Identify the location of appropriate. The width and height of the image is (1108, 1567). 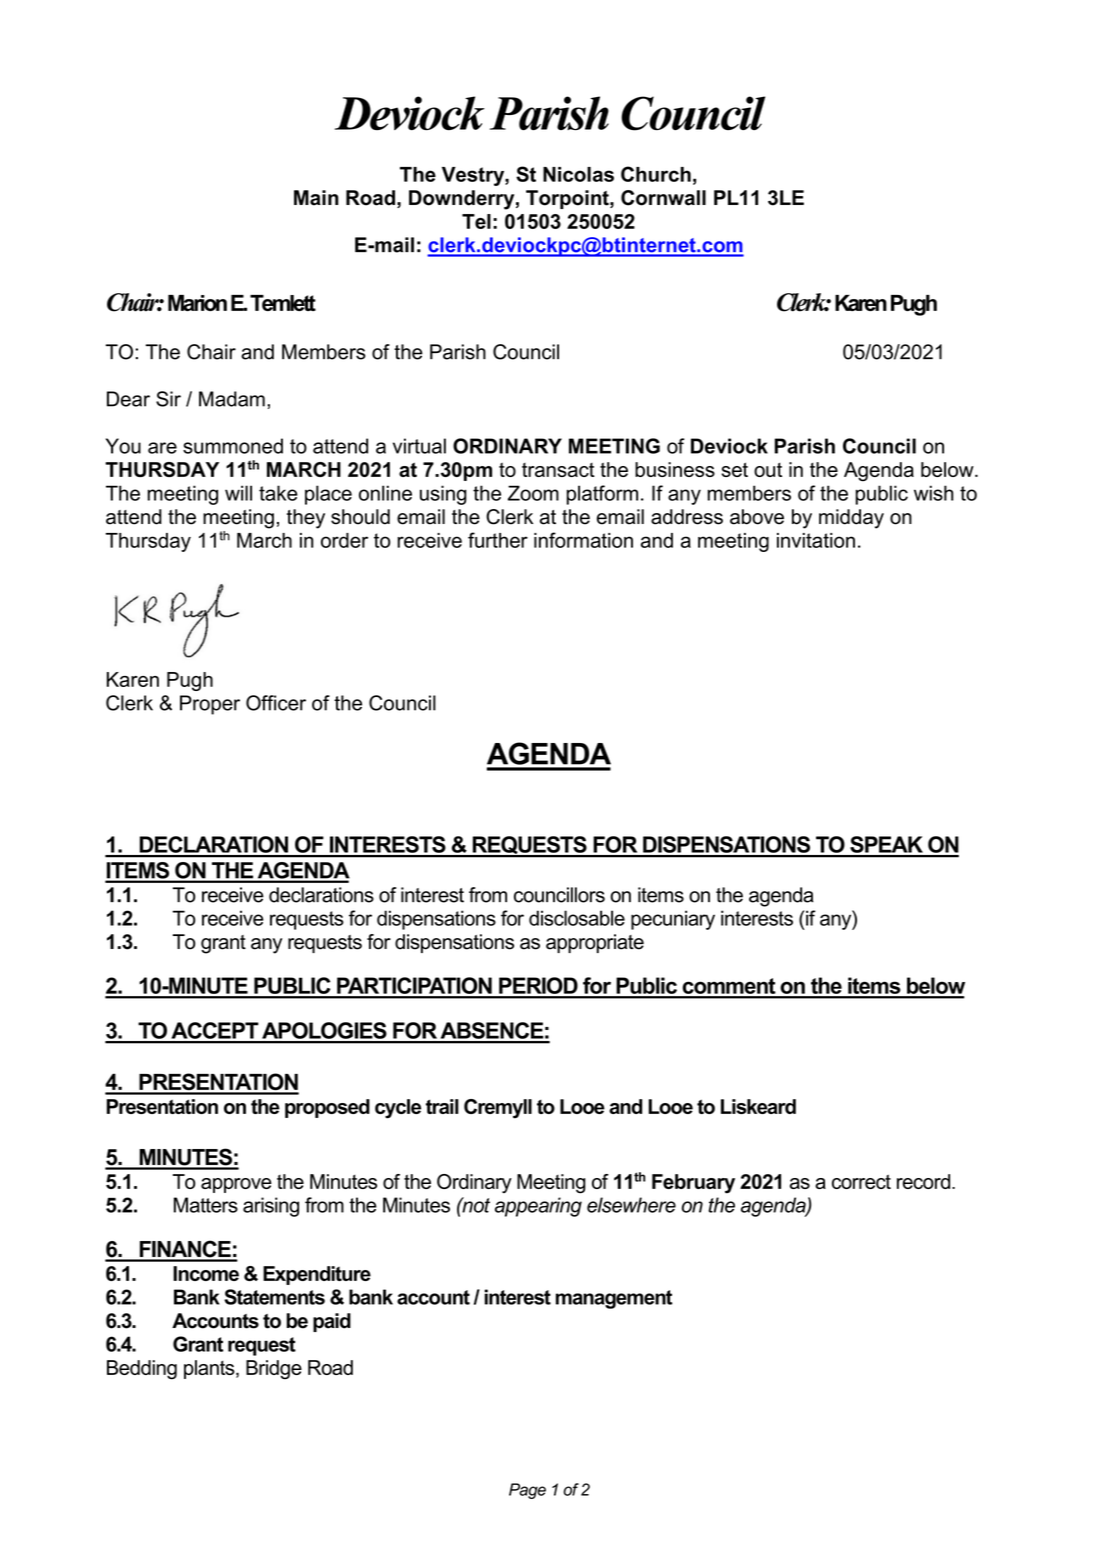
(595, 943).
